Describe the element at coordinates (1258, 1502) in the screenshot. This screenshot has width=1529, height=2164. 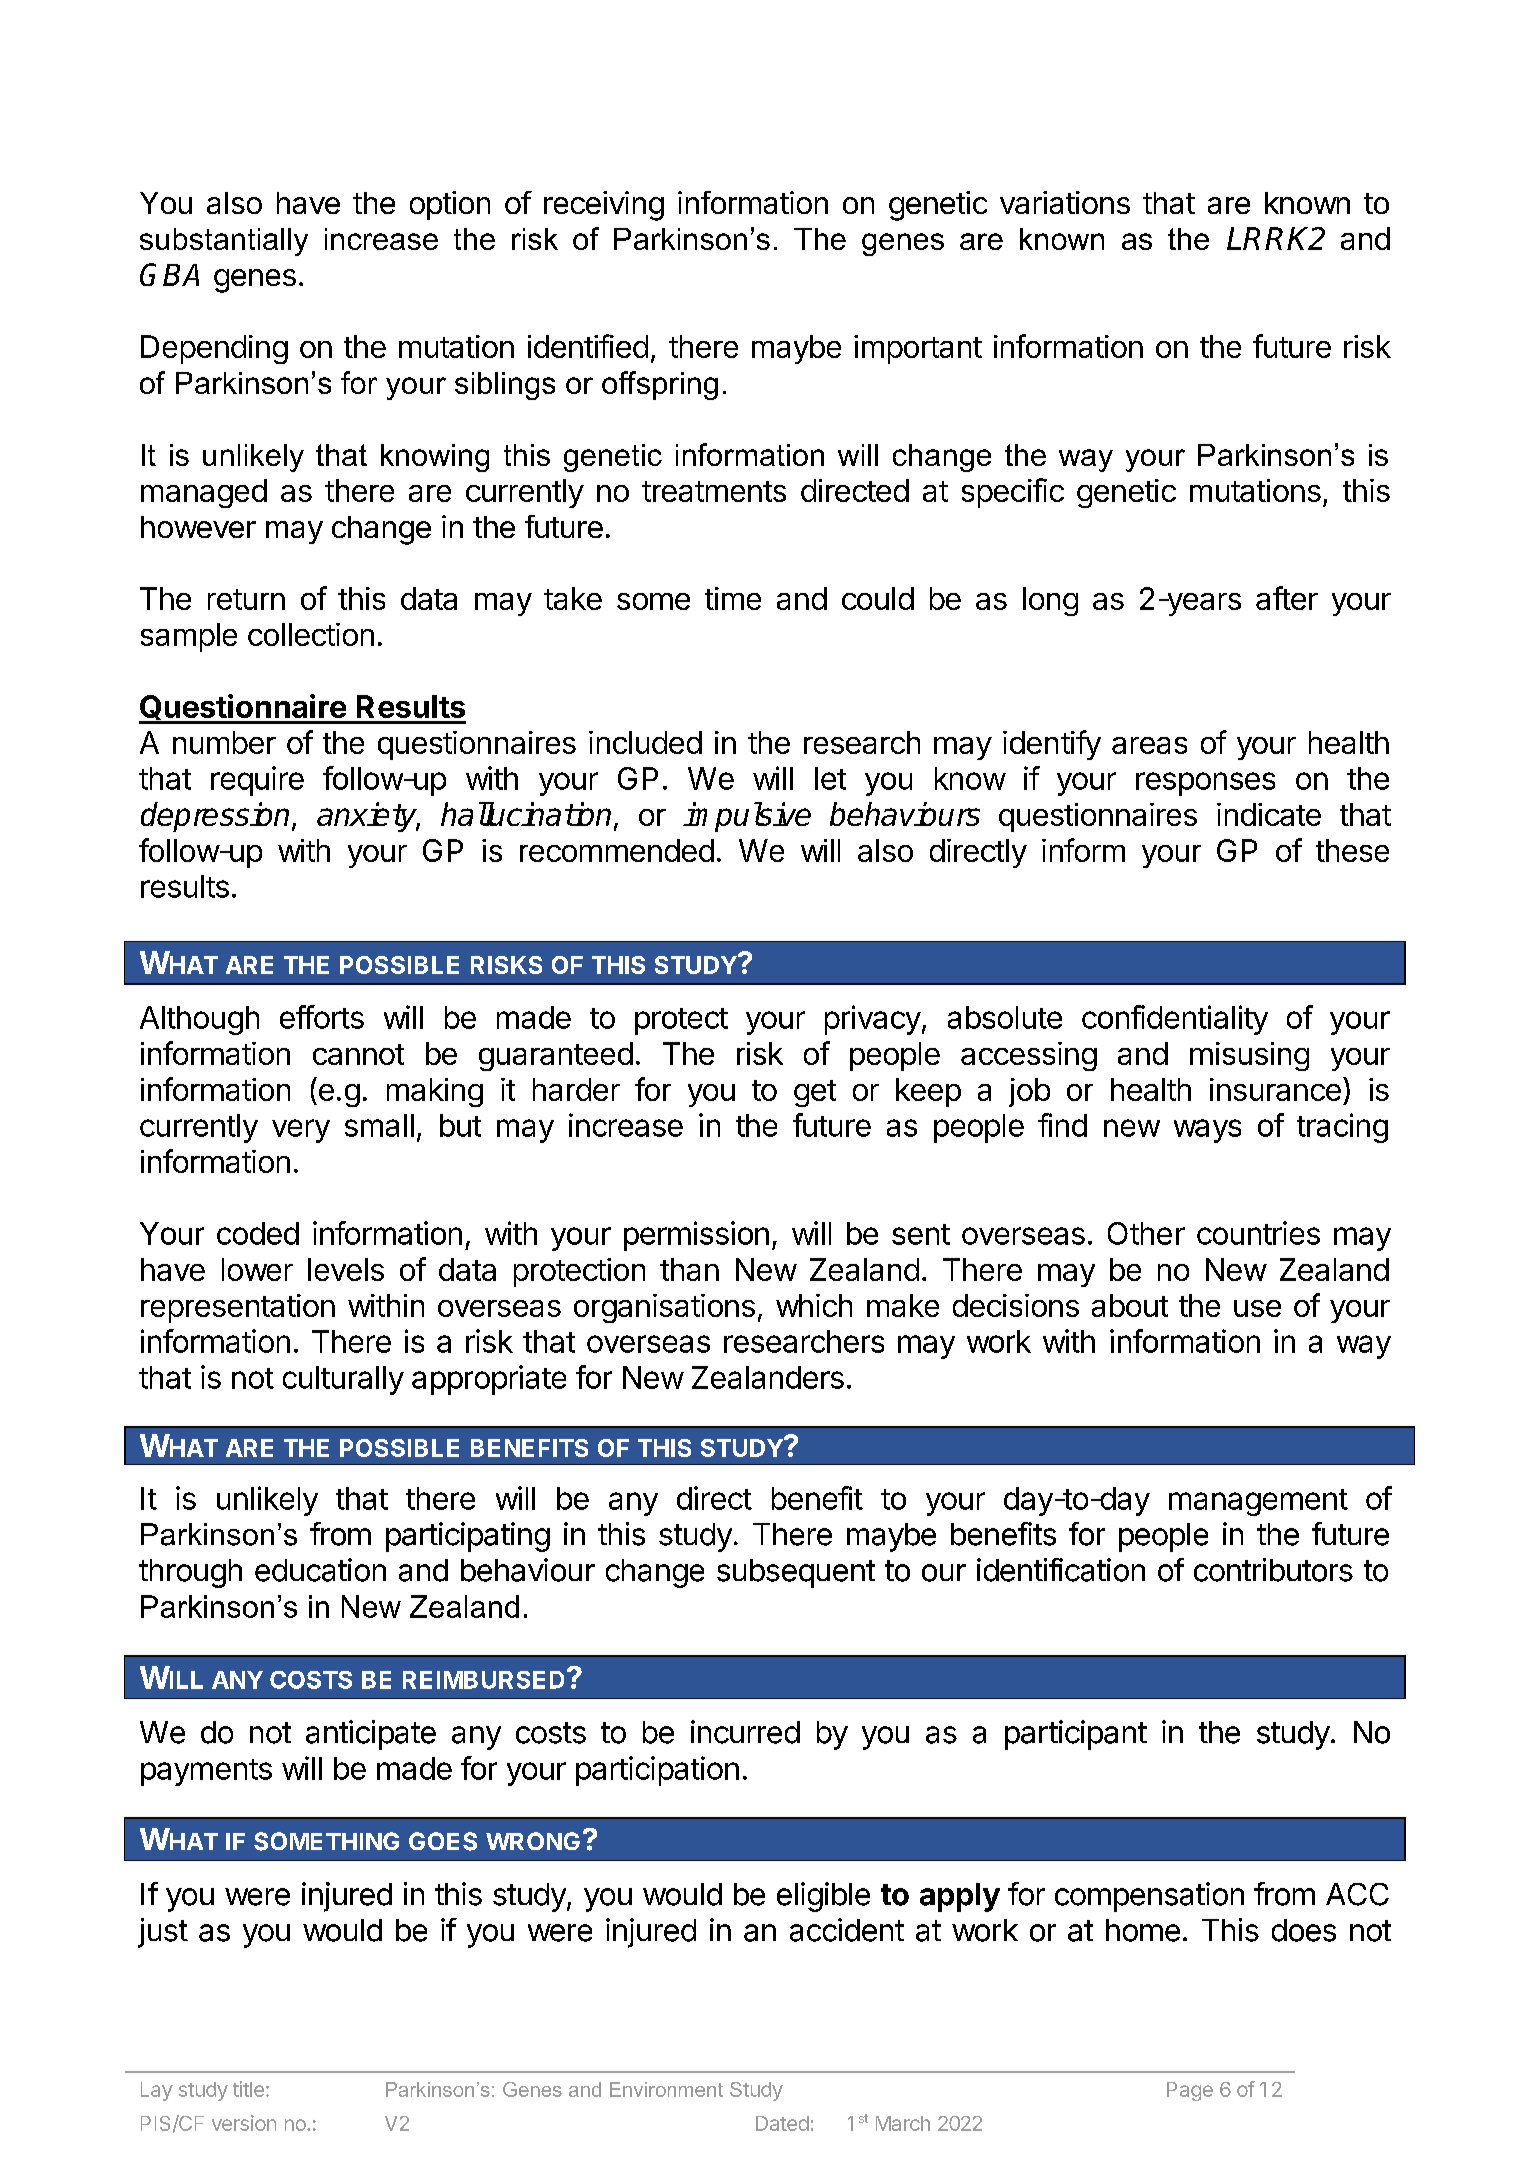
I see `management` at that location.
